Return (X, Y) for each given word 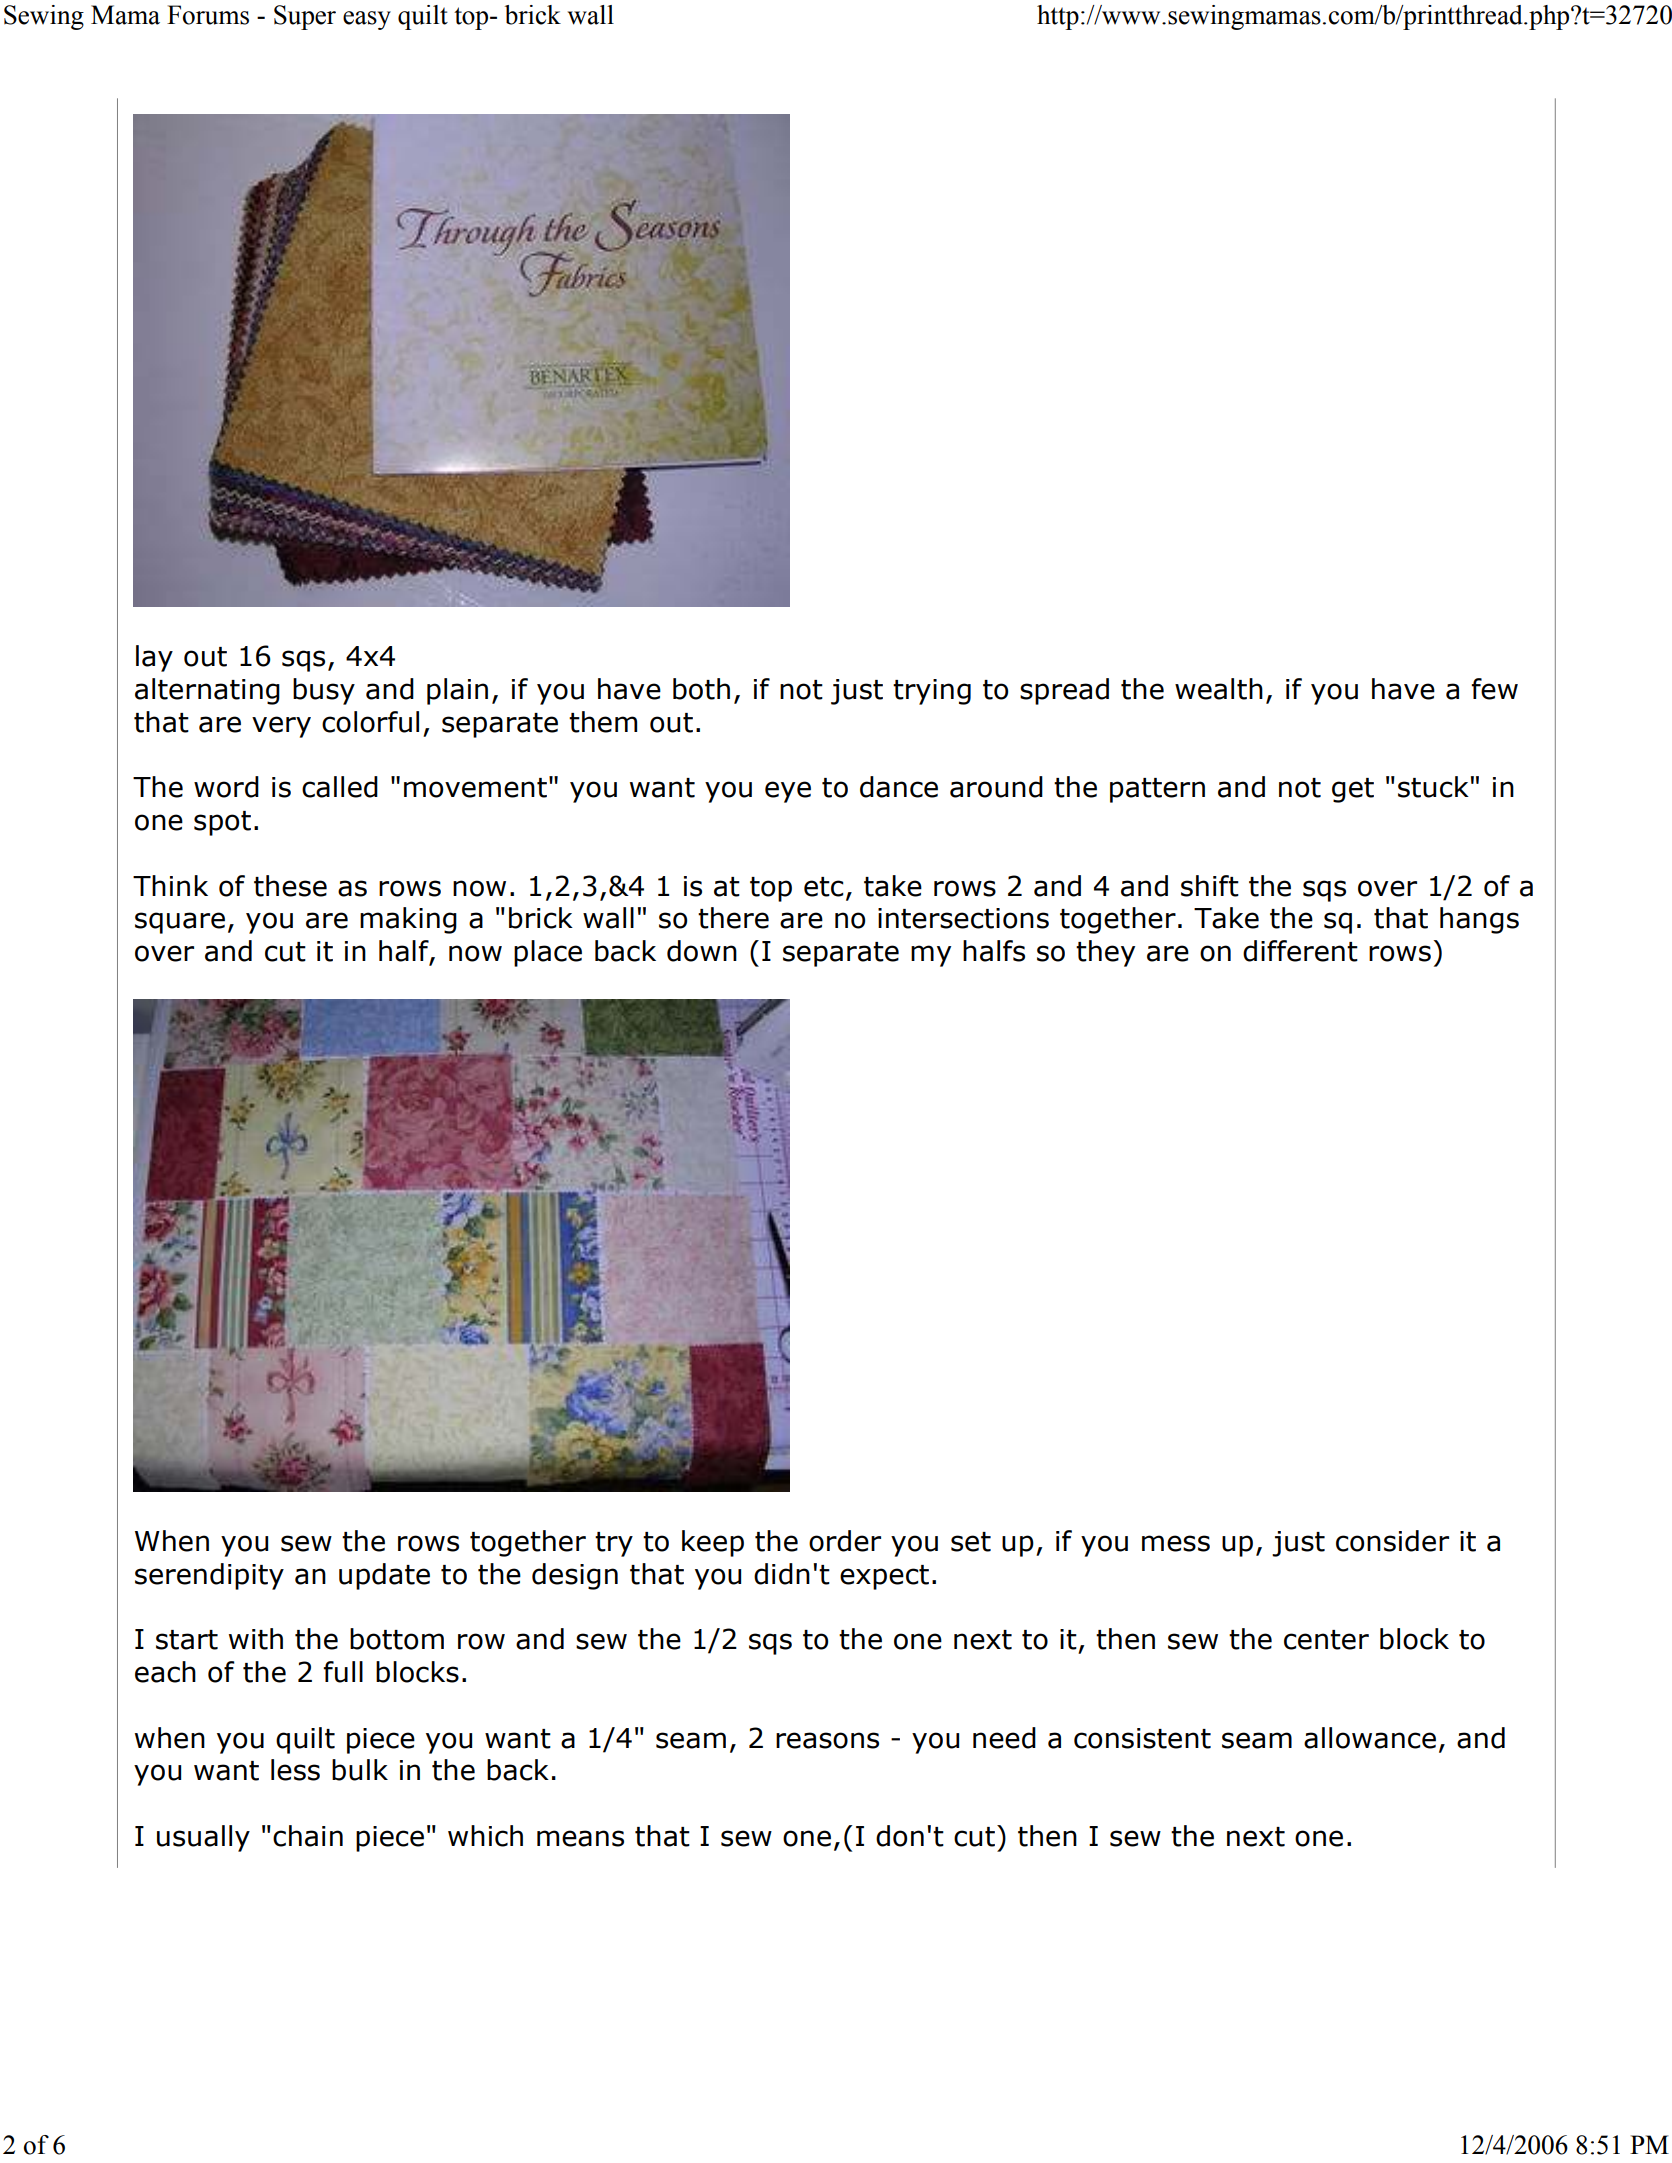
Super (305, 17)
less (295, 1770)
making (408, 920)
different (1300, 951)
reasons (827, 1740)
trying (932, 692)
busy (324, 691)
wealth (1219, 689)
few (1494, 689)
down (702, 951)
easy (367, 20)
